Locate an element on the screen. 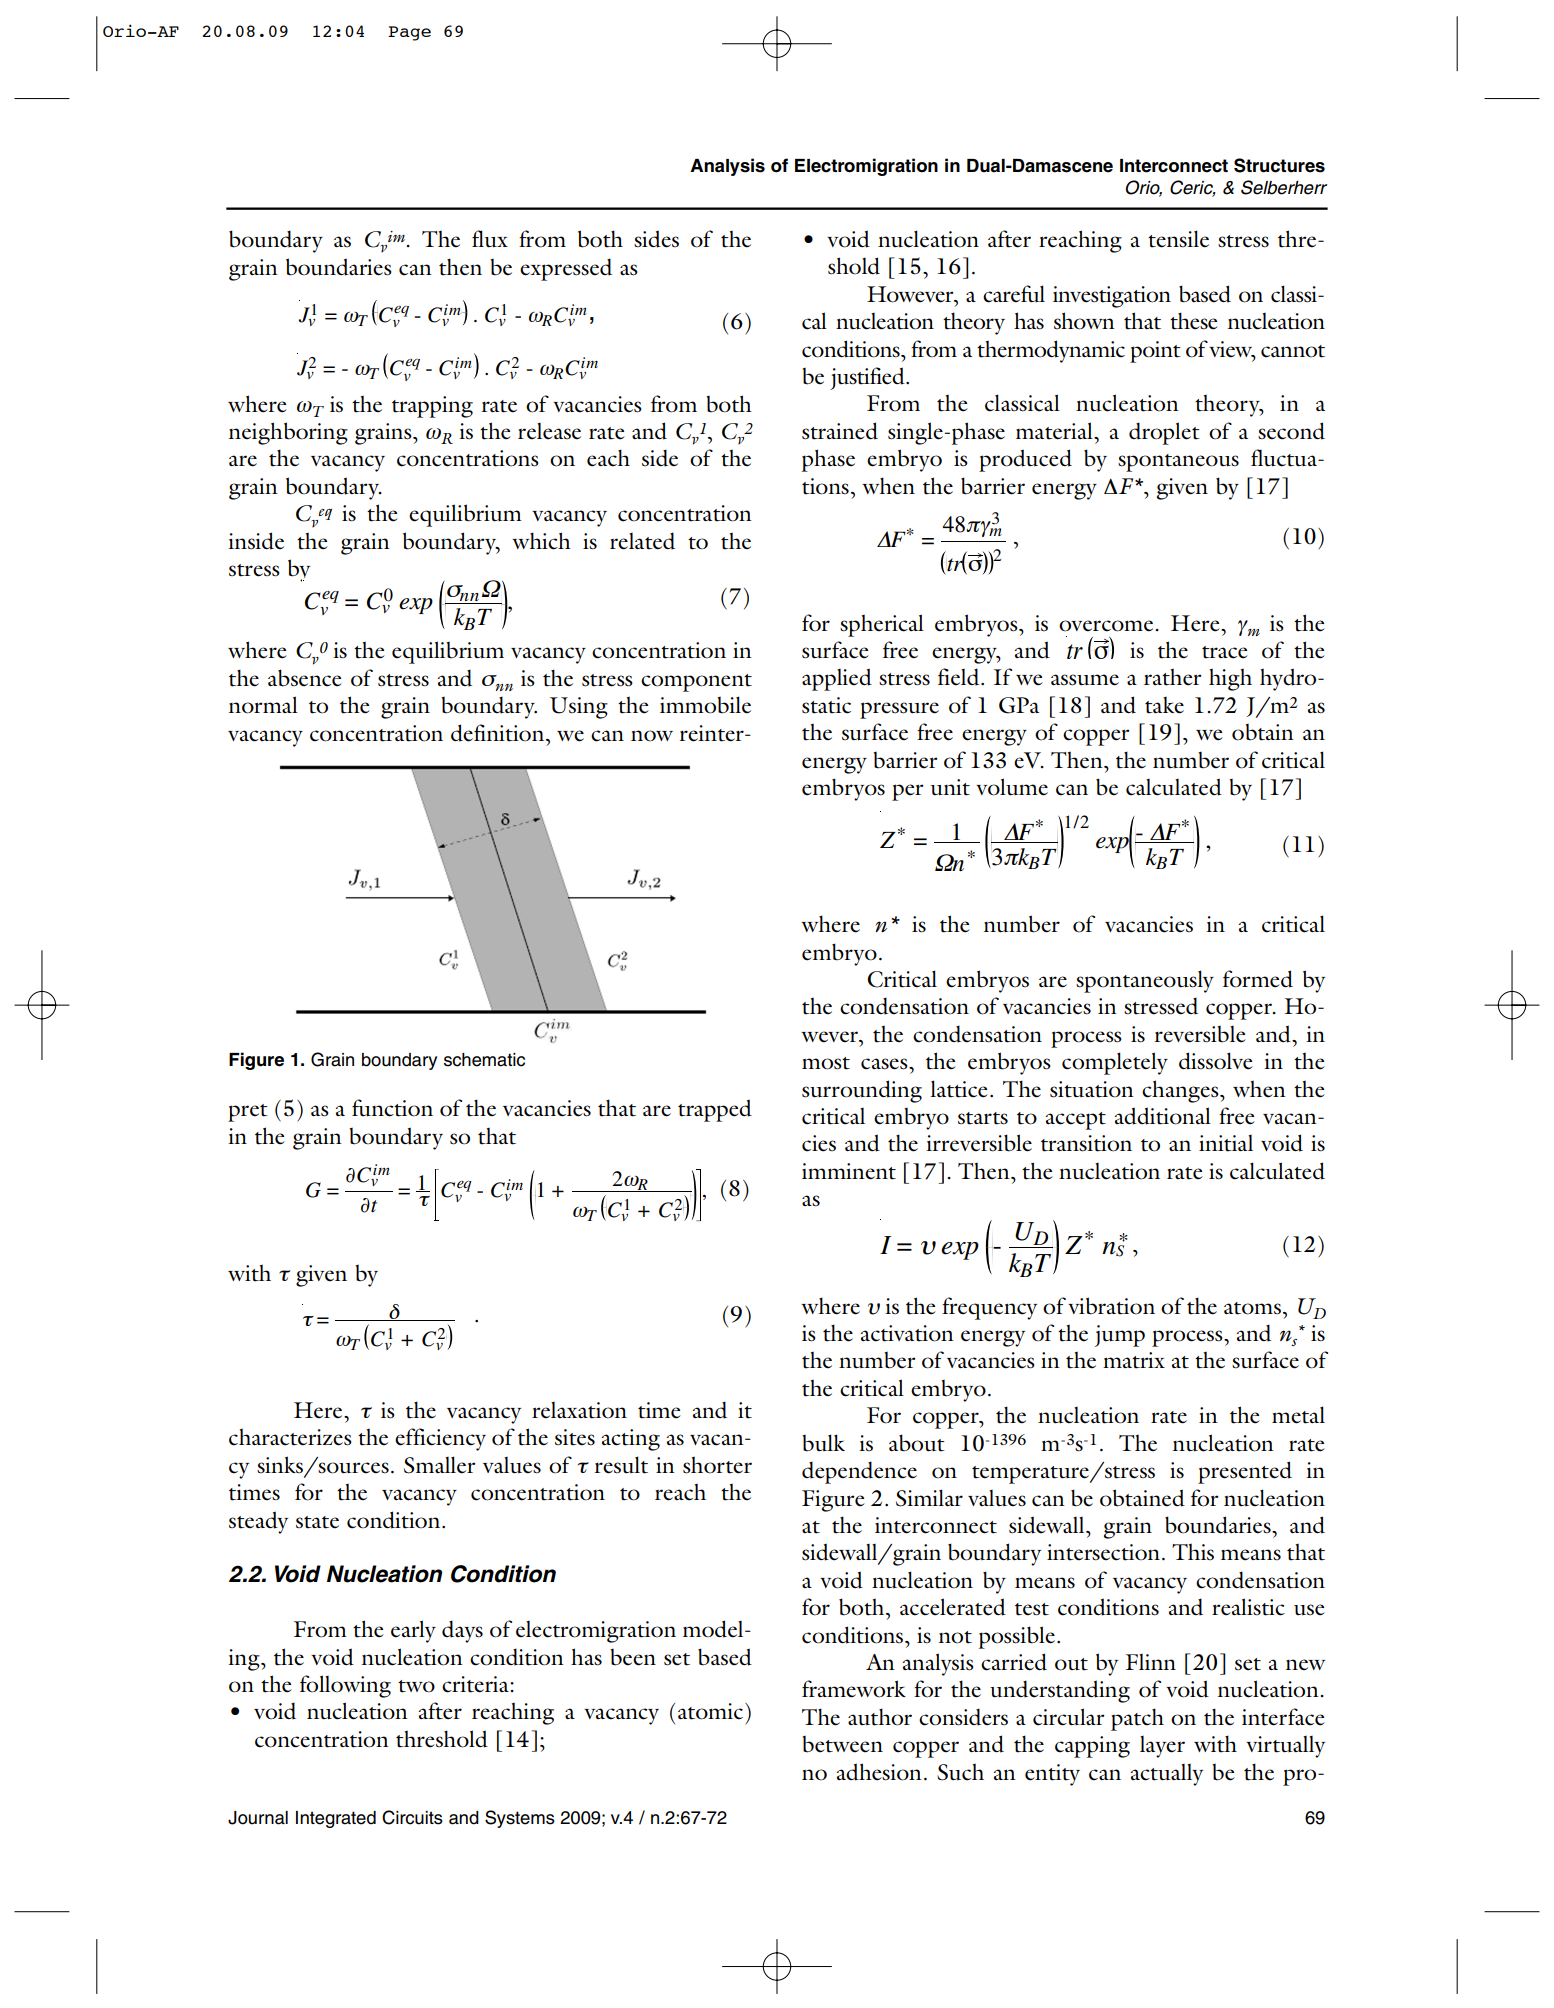 The width and height of the screenshot is (1554, 2008). most is located at coordinates (826, 1063).
